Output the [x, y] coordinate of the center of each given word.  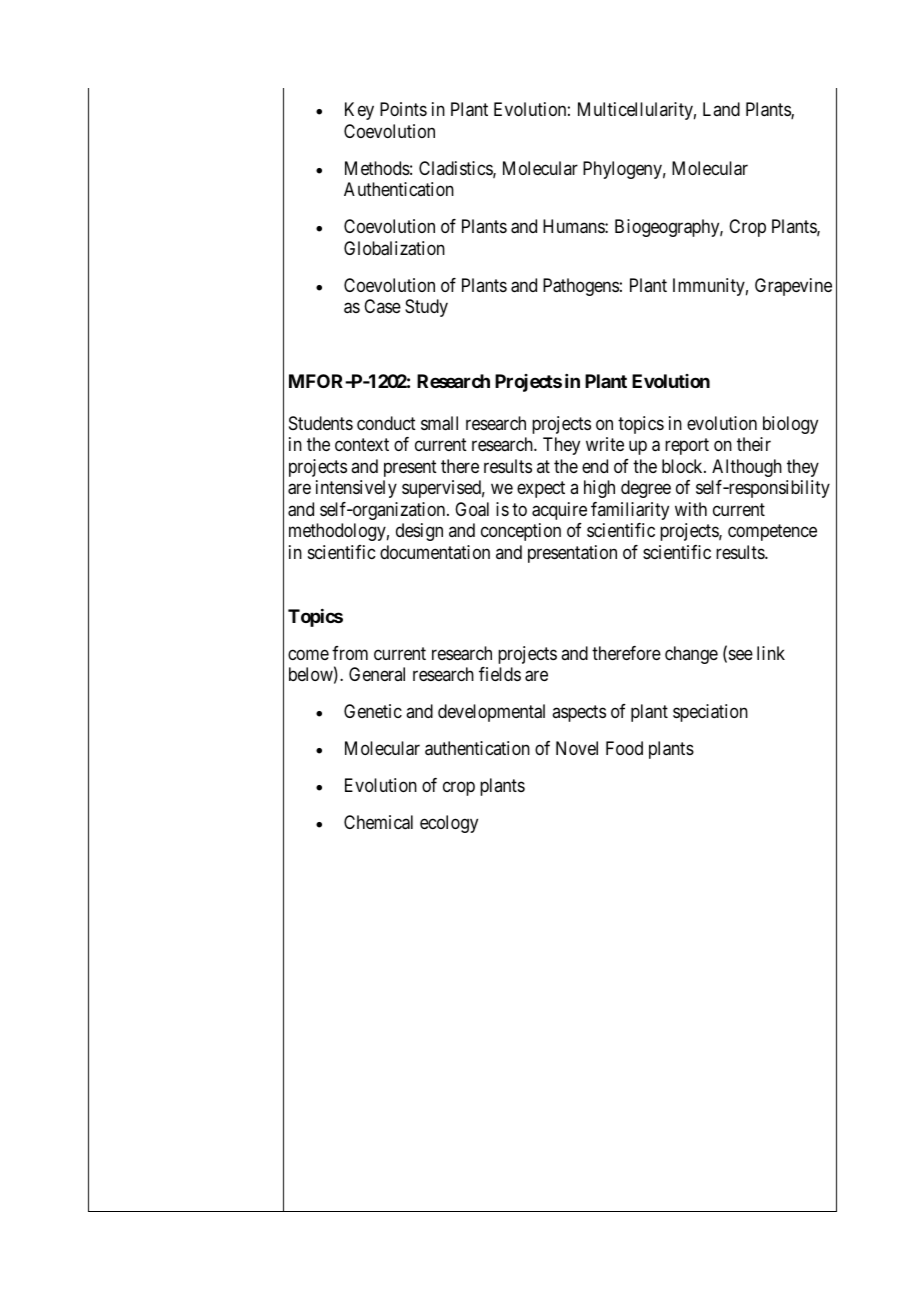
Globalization [394, 248]
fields [500, 674]
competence [772, 532]
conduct [386, 423]
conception [521, 532]
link [771, 653]
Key [359, 111]
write [605, 444]
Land [721, 109]
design [419, 532]
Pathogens [581, 287]
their [754, 444]
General [377, 674]
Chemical [378, 822]
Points [403, 109]
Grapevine [793, 287]
